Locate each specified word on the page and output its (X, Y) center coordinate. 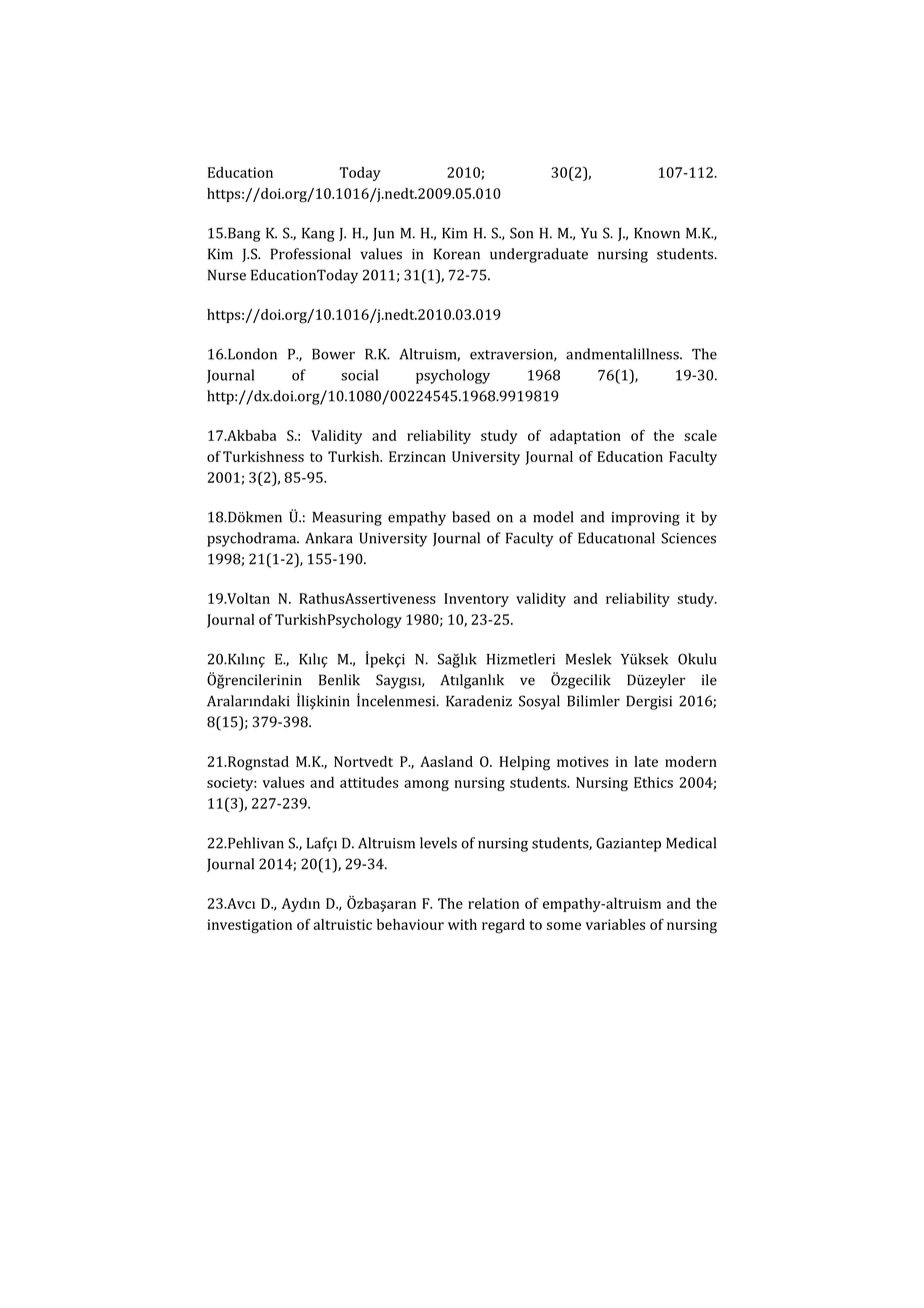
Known (657, 233)
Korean (457, 254)
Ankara (329, 538)
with (462, 924)
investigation (249, 926)
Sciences (688, 538)
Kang (318, 235)
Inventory (476, 600)
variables (615, 924)
